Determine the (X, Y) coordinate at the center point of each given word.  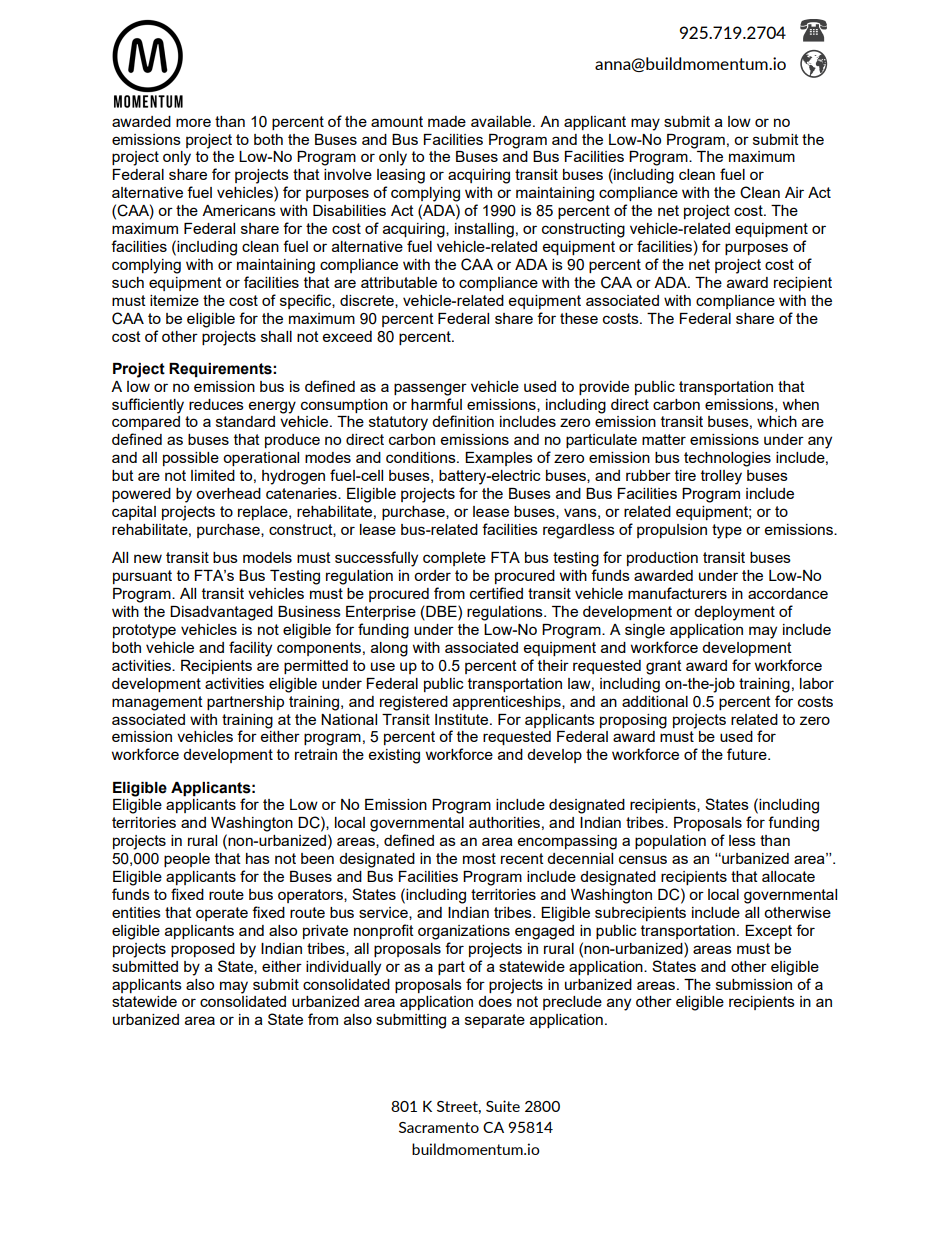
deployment (734, 613)
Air (794, 192)
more (193, 122)
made (447, 121)
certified (496, 593)
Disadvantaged (221, 613)
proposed (203, 950)
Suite (503, 1106)
